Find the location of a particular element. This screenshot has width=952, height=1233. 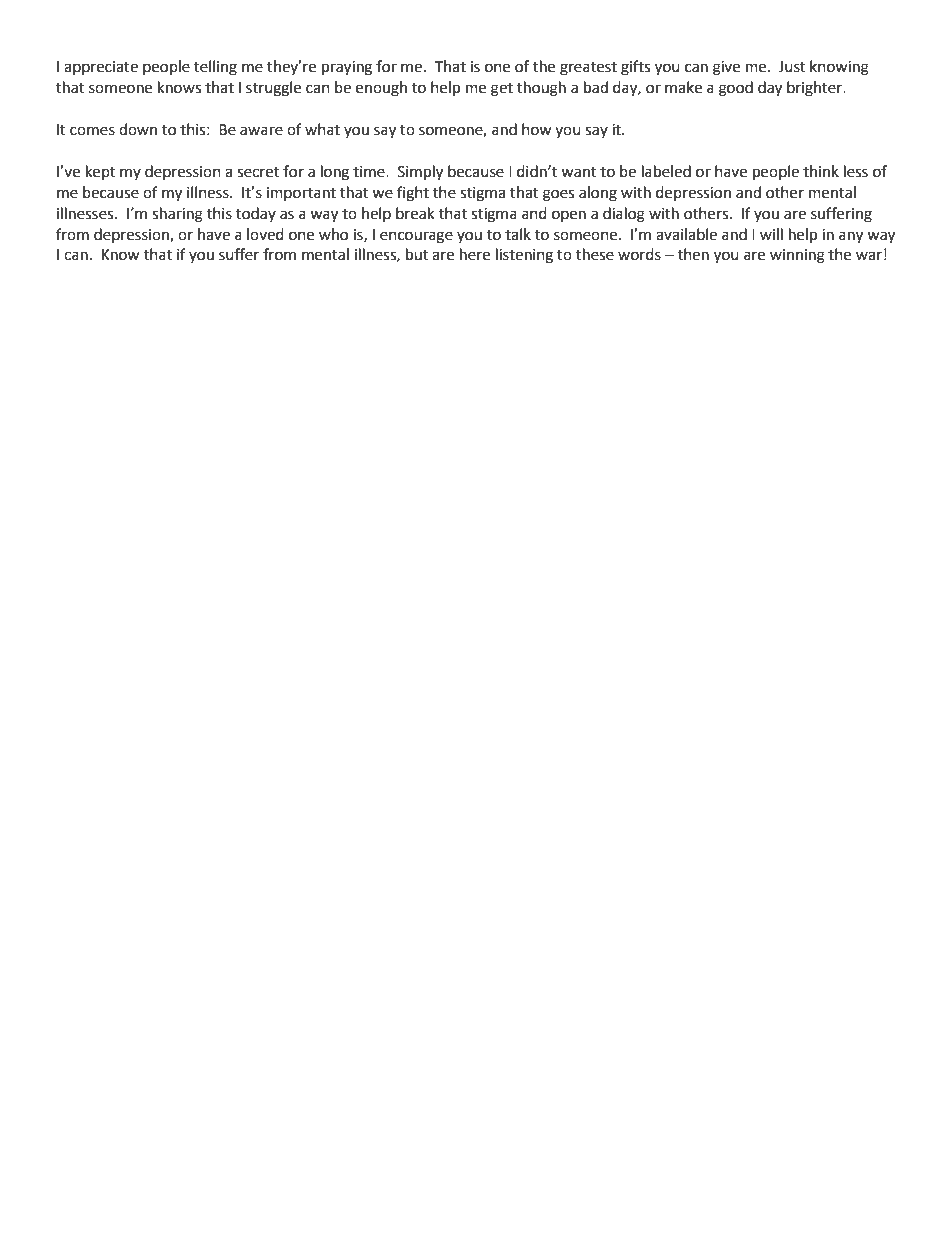

loved is located at coordinates (265, 234).
